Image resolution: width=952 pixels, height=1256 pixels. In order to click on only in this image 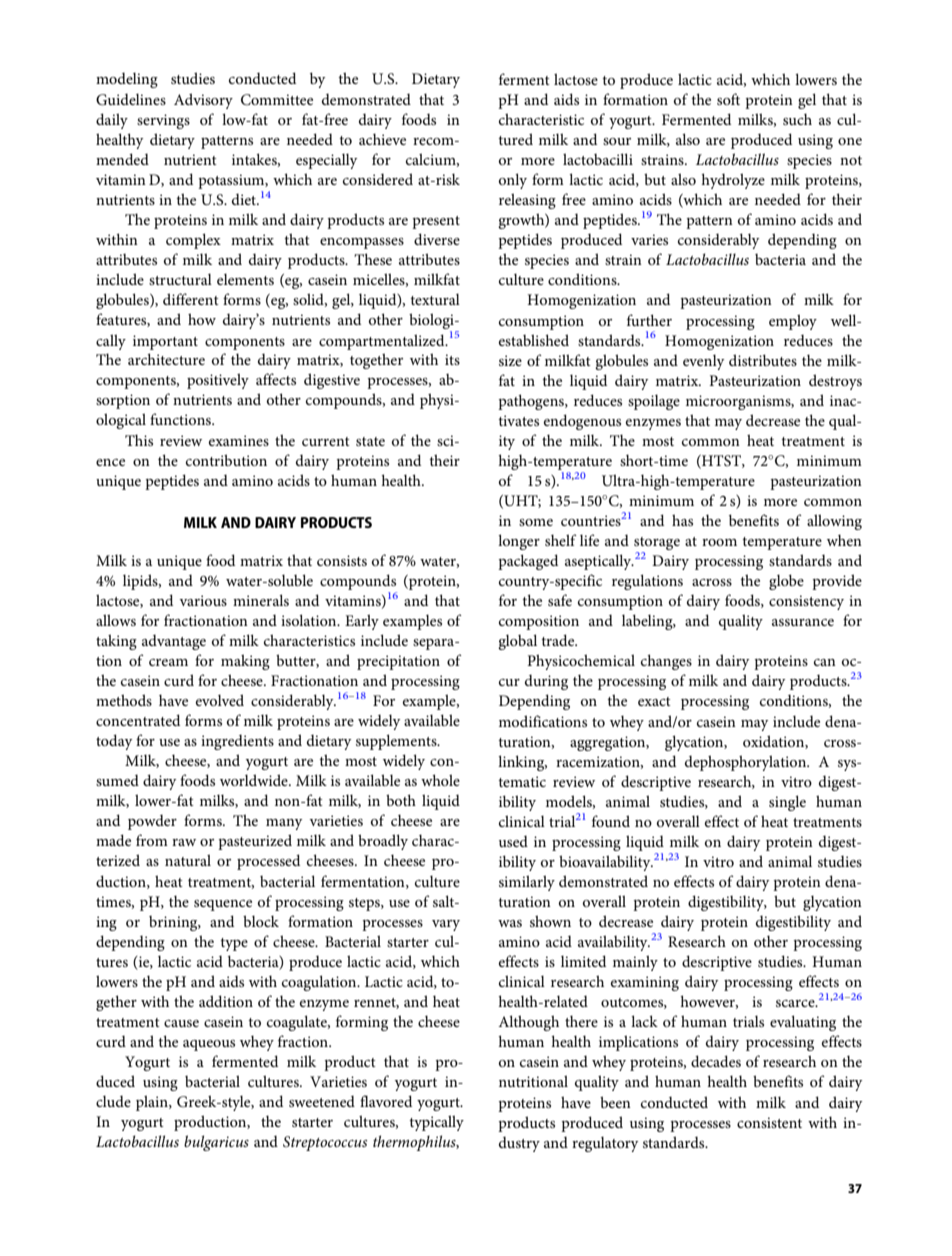, I will do `click(513, 181)`.
